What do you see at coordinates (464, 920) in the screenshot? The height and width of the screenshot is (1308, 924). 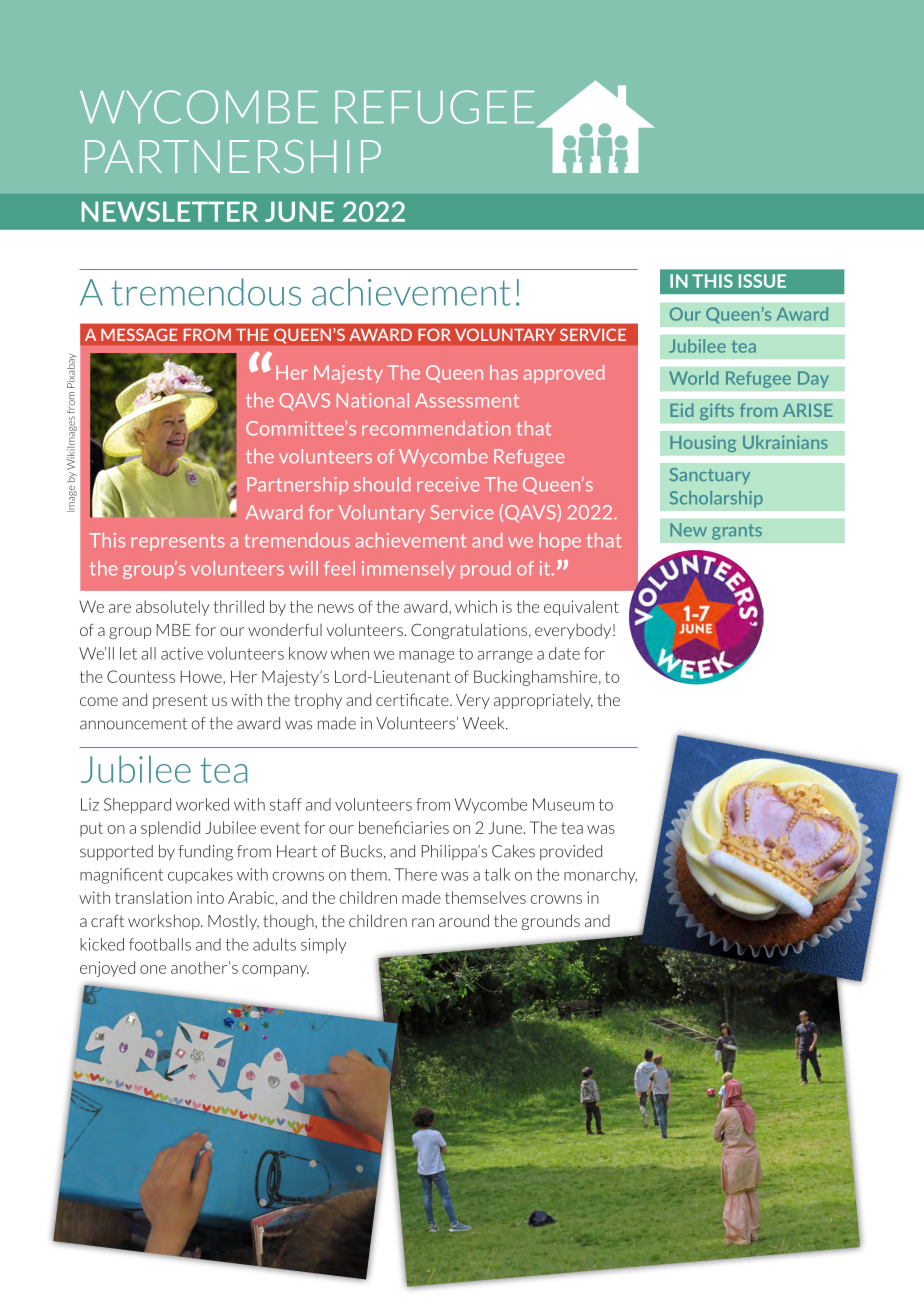 I see `around` at bounding box center [464, 920].
